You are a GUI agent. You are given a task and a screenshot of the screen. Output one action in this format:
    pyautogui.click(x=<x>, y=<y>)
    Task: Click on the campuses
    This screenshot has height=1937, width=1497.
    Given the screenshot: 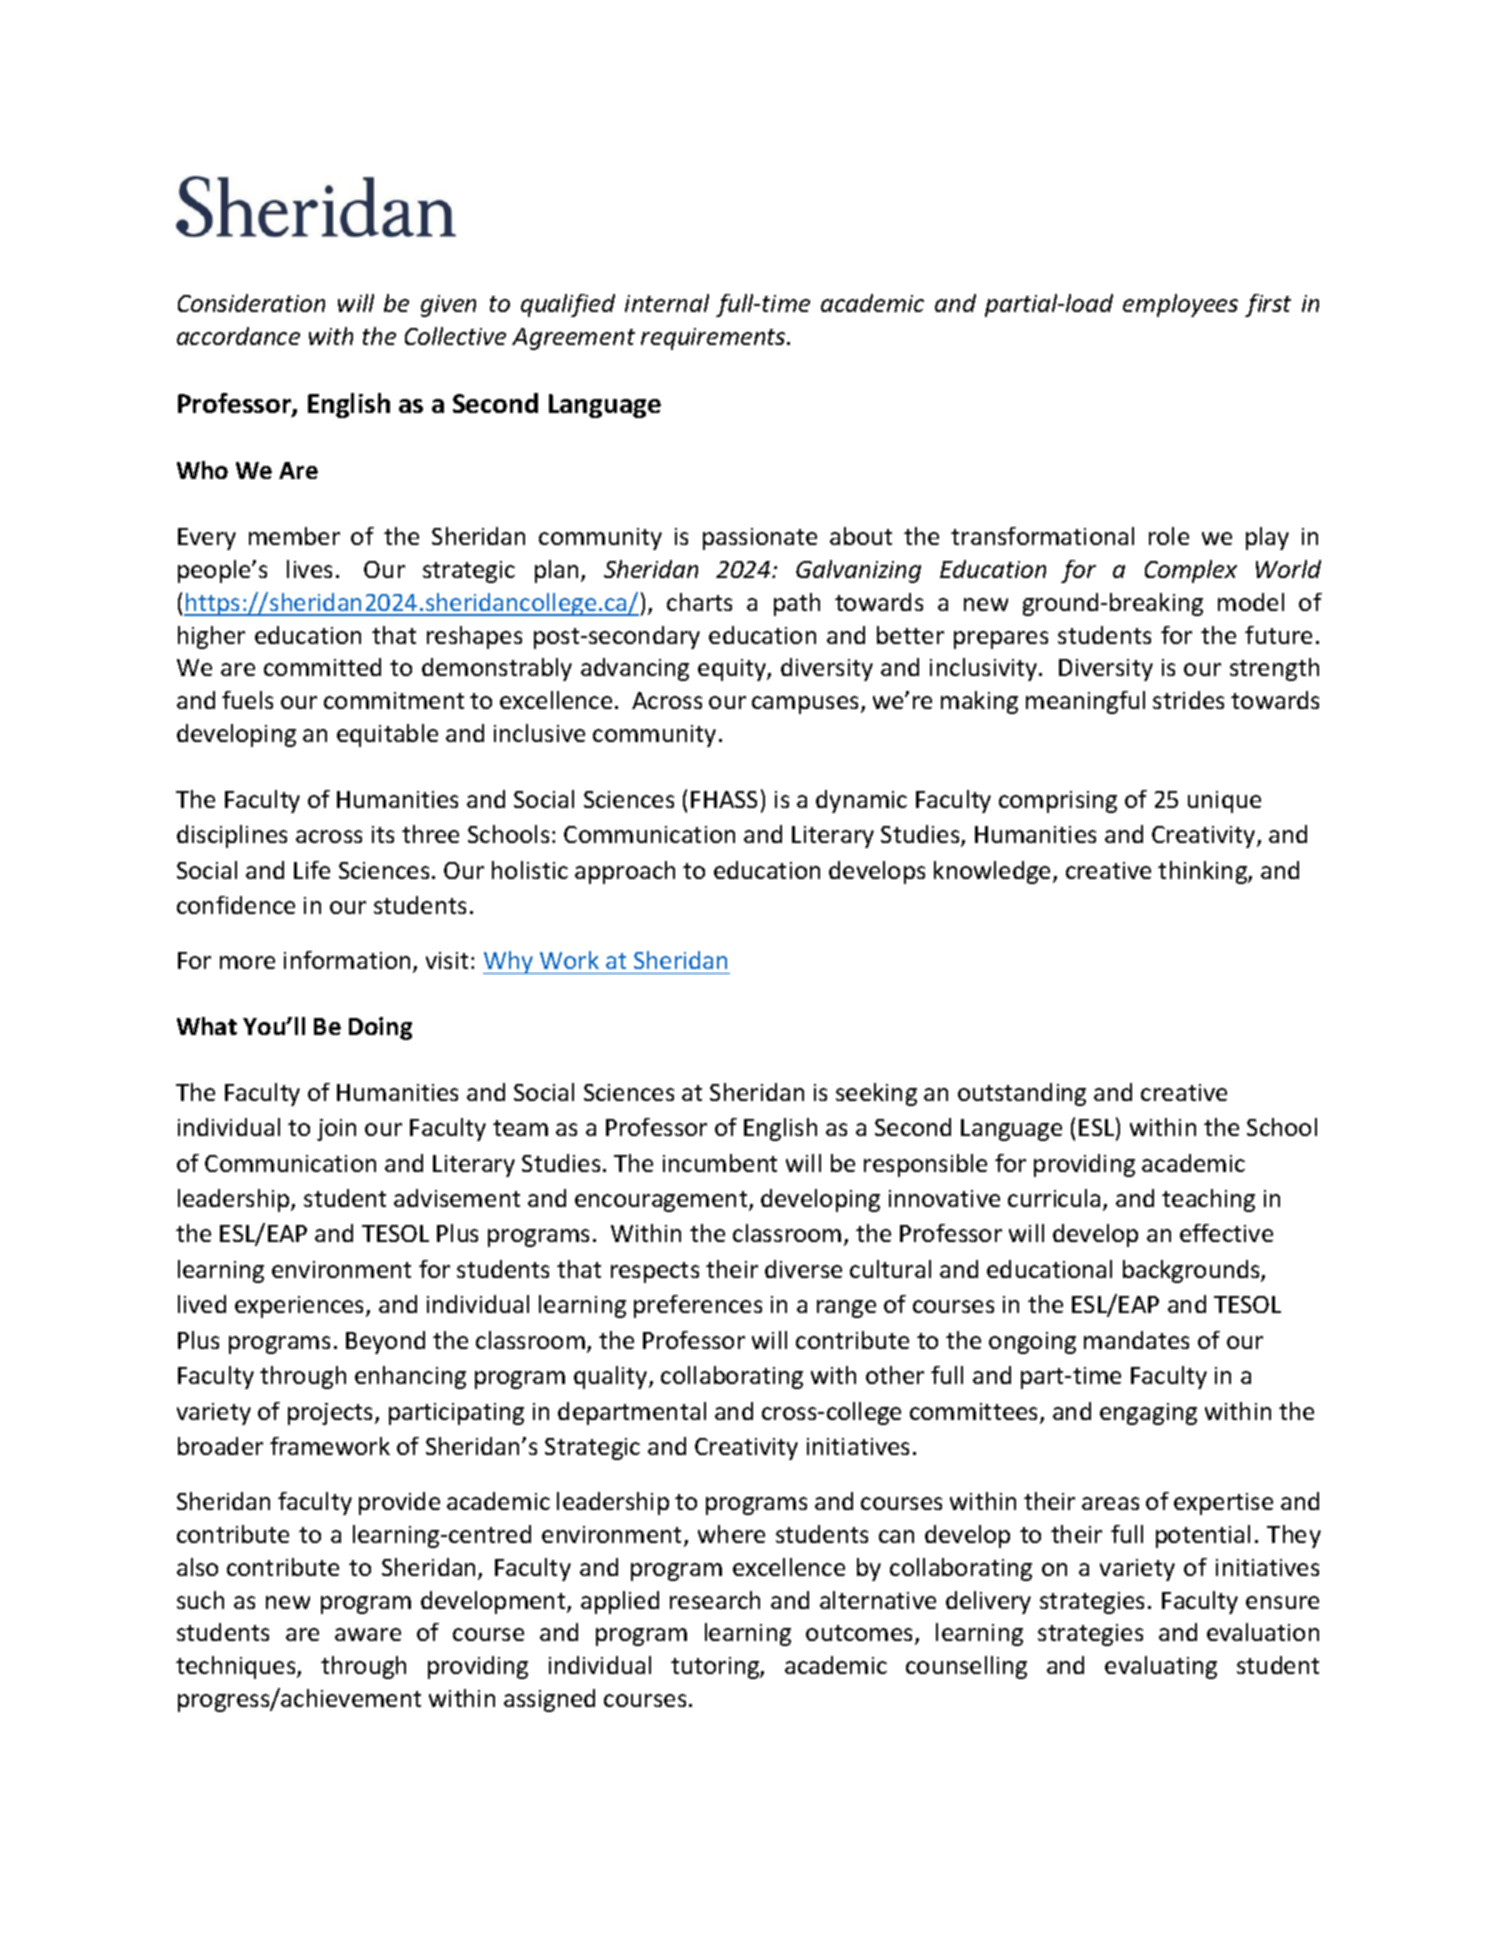 What is the action you would take?
    pyautogui.click(x=807, y=705)
